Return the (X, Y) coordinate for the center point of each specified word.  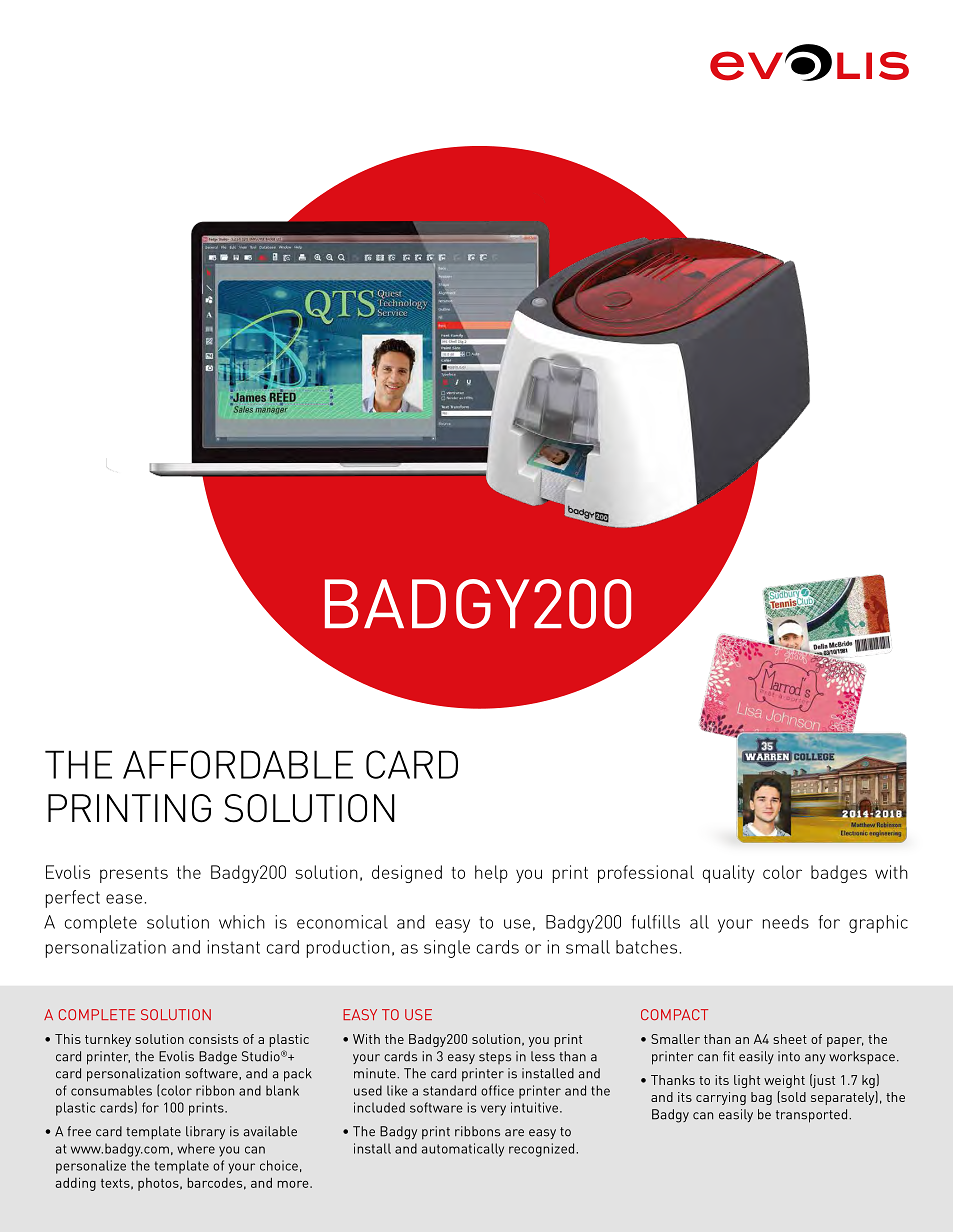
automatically (462, 1150)
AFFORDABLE (238, 764)
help (491, 874)
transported (813, 1116)
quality (729, 874)
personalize (91, 1167)
